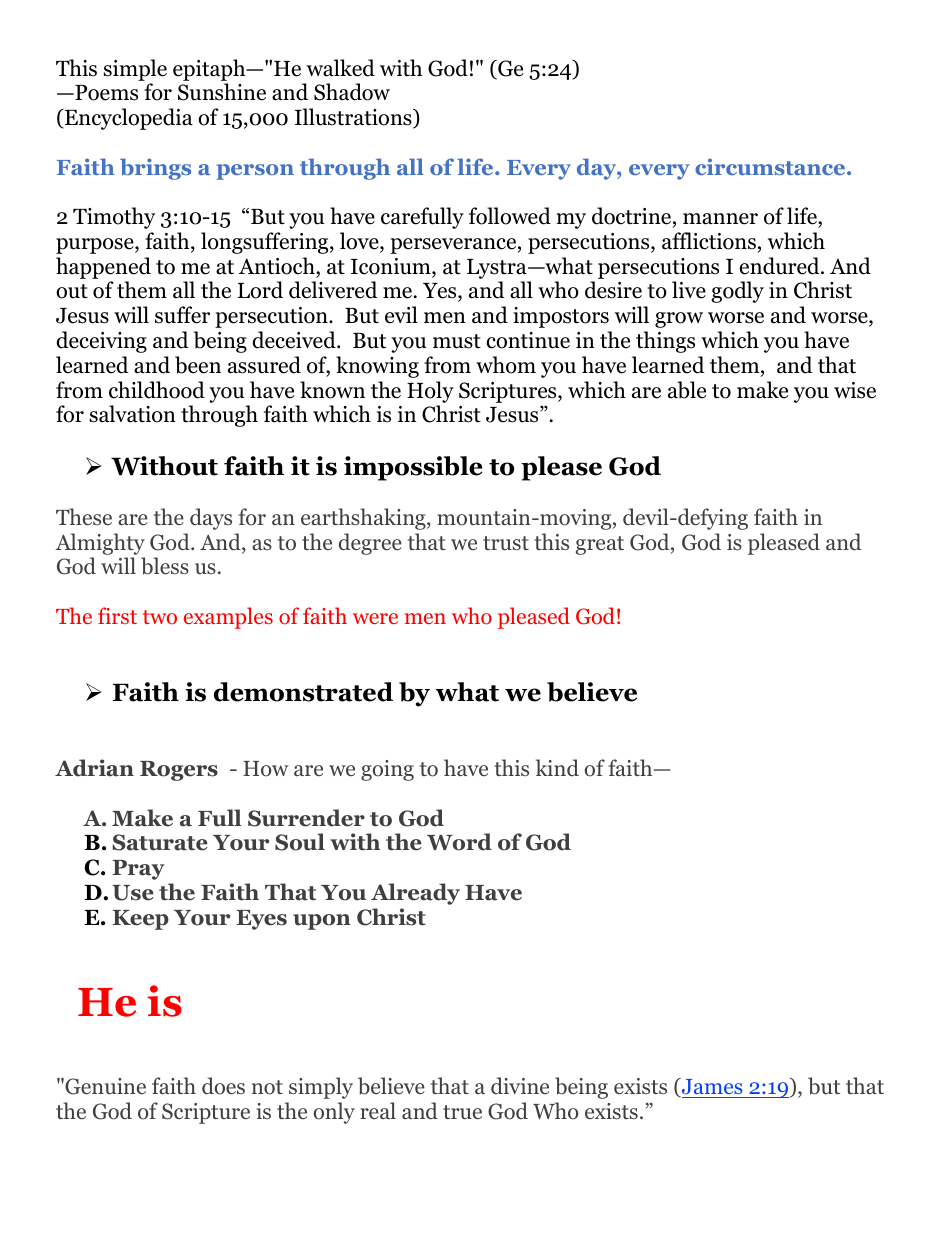  I want to click on salvation, so click(133, 414).
